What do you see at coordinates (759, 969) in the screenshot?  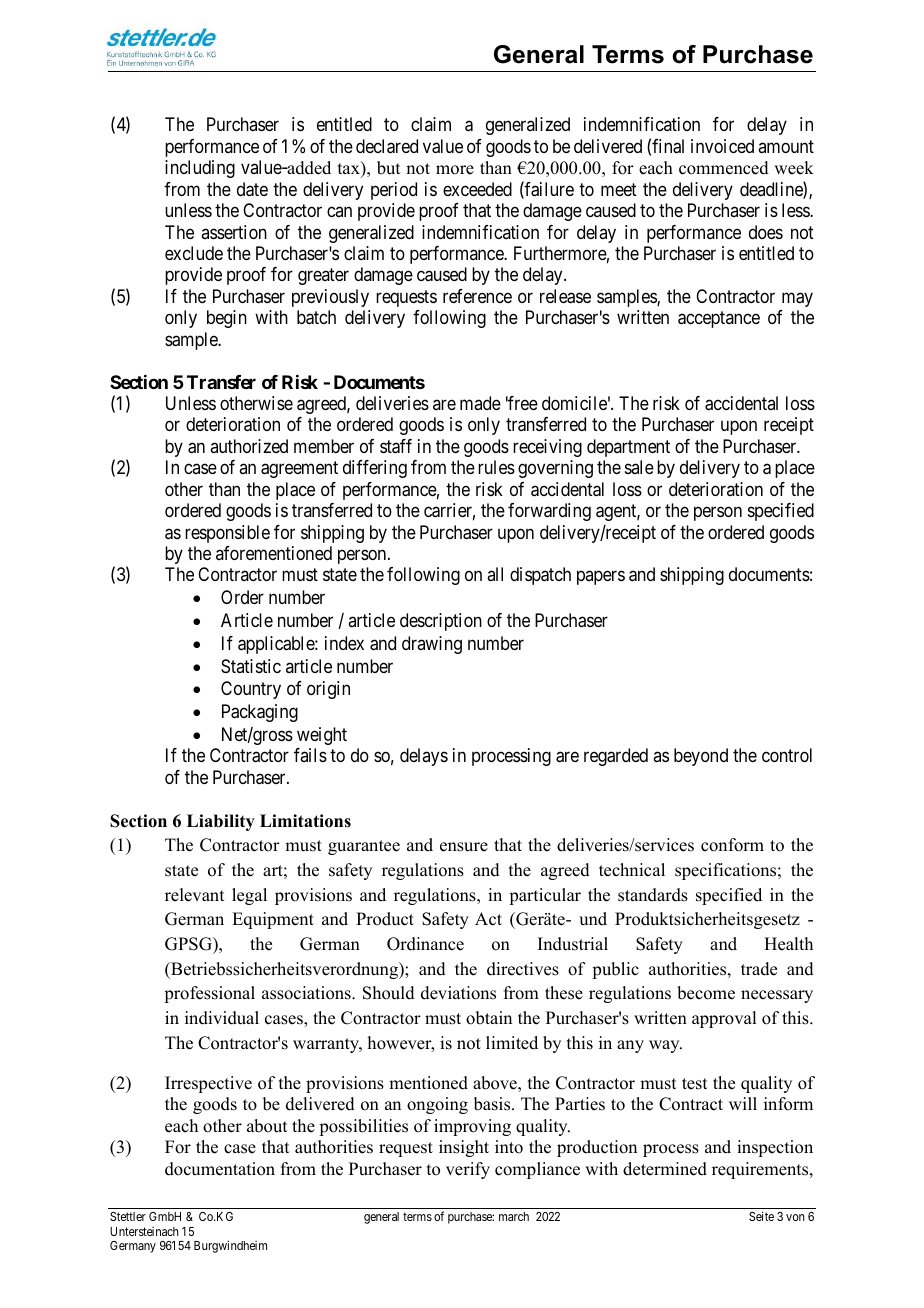 I see `trade` at bounding box center [759, 969].
